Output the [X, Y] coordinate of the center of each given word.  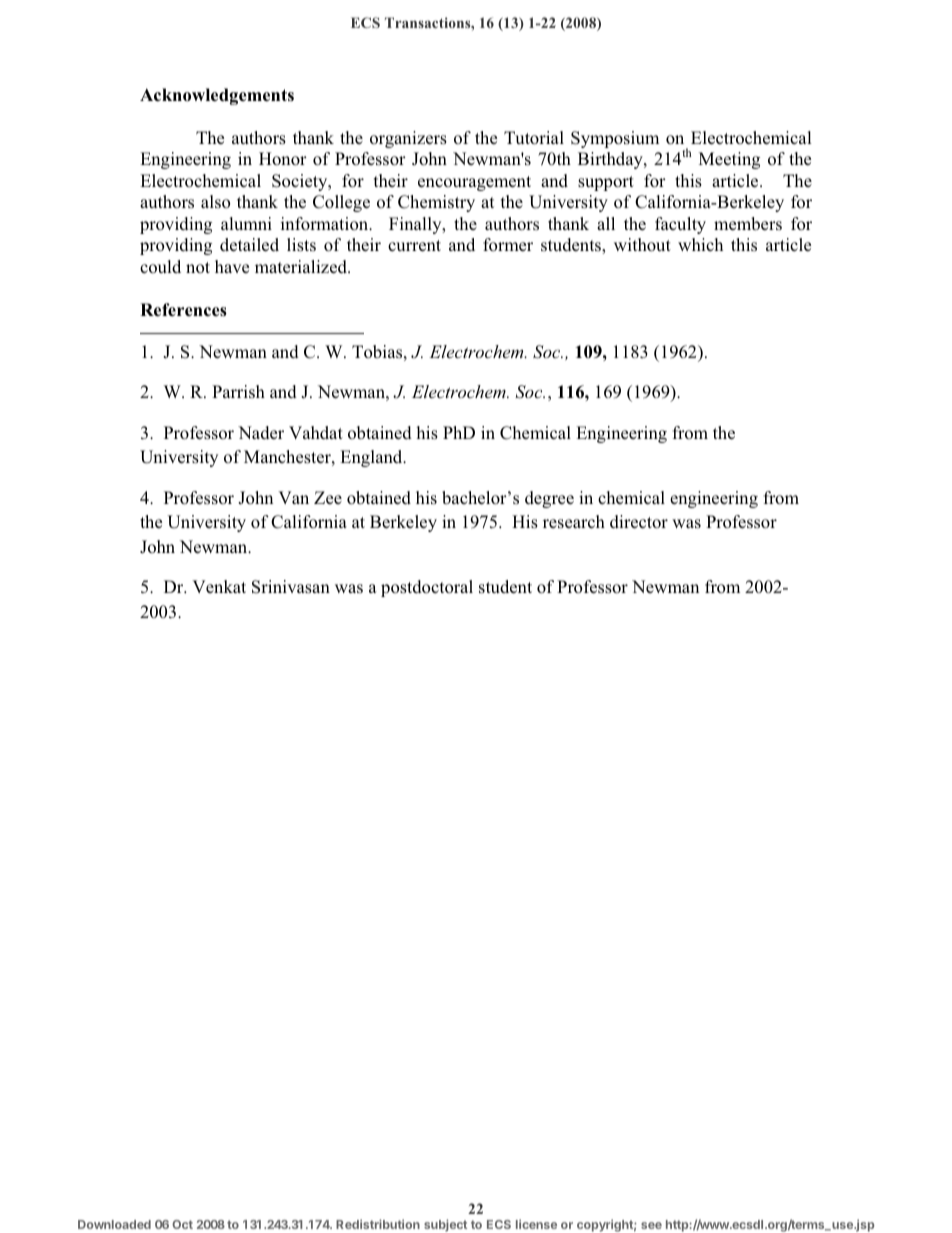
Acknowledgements [217, 96]
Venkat [219, 586]
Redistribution [378, 1224]
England [372, 458]
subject [445, 1225]
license [536, 1224]
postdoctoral [427, 588]
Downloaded [114, 1224]
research [574, 522]
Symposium [615, 139]
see [651, 1225]
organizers [408, 139]
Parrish [238, 391]
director [639, 522]
